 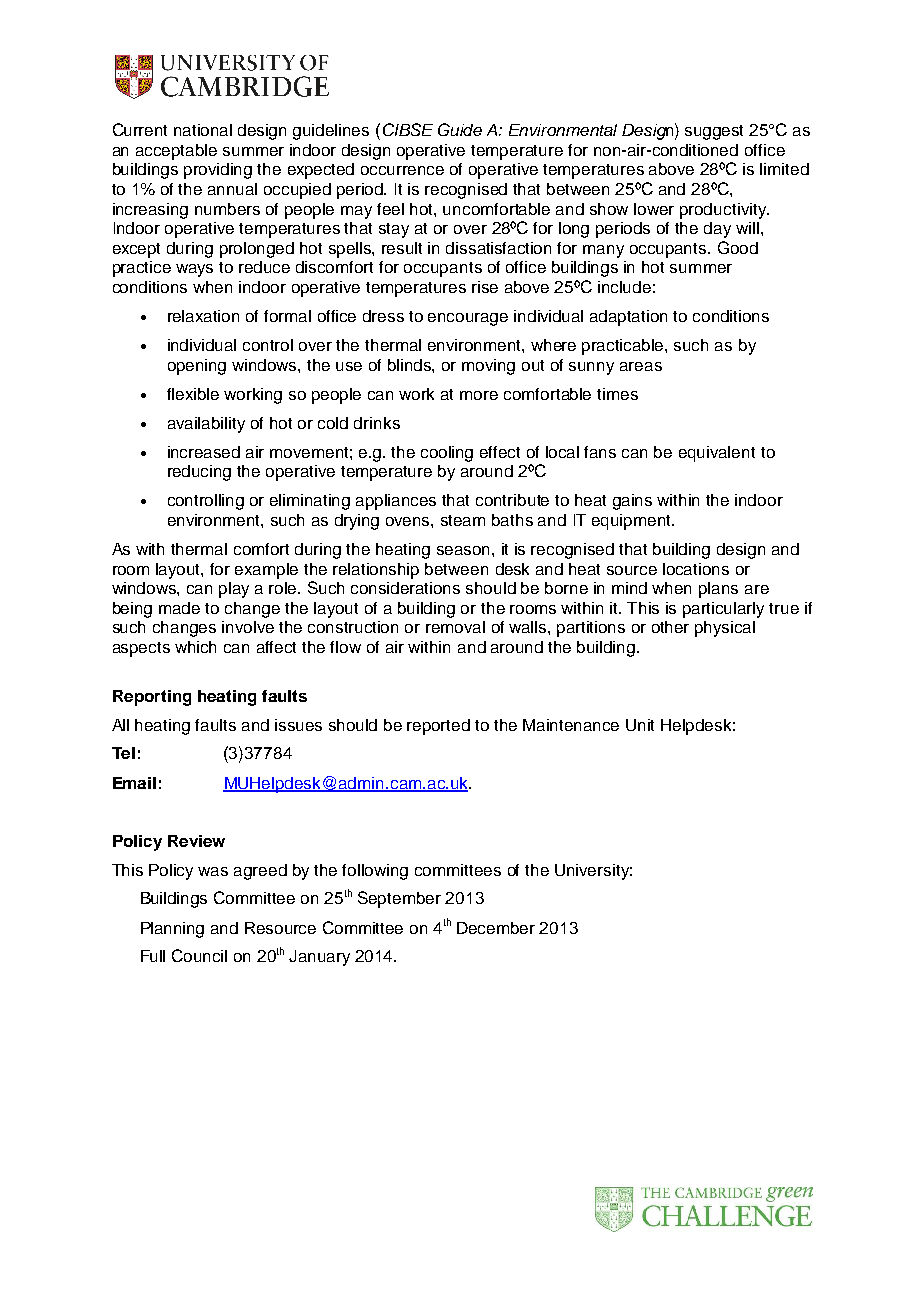 What do you see at coordinates (479, 395) in the screenshot?
I see `more` at bounding box center [479, 395].
